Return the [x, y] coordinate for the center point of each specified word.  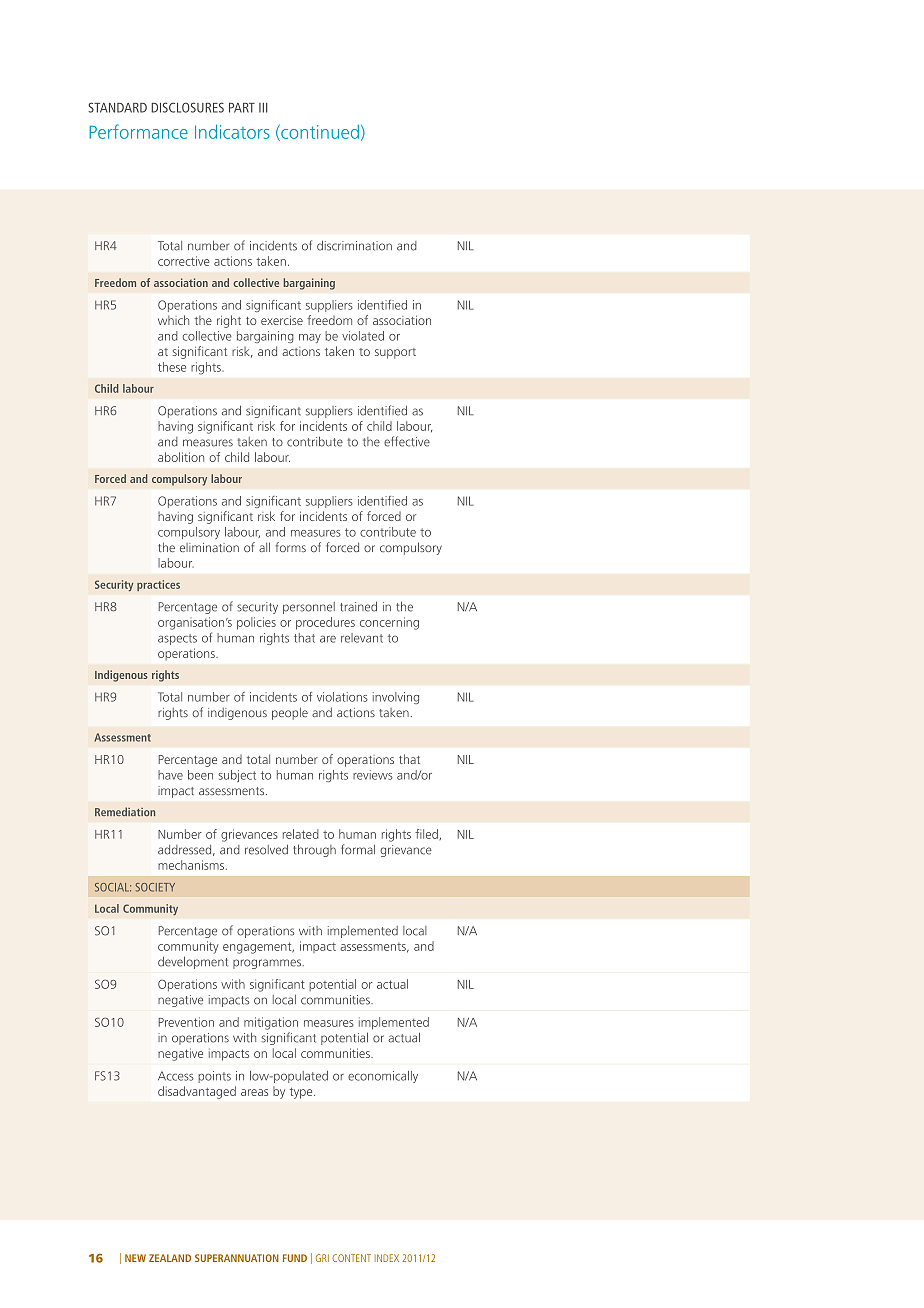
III [263, 108]
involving [396, 698]
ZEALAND [170, 1258]
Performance [138, 131]
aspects [177, 639]
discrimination [354, 245]
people [290, 713]
